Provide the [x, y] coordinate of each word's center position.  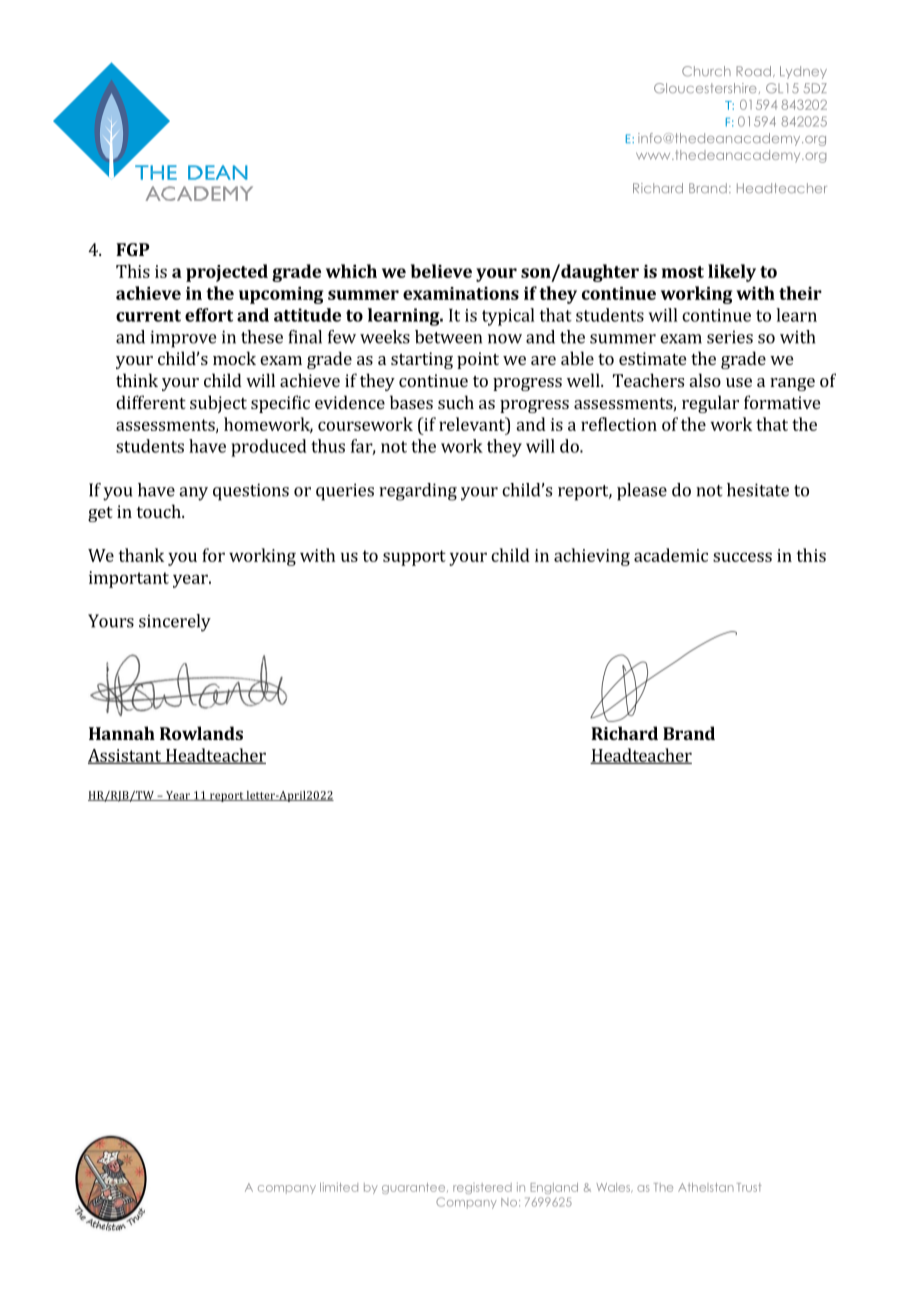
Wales [614, 1188]
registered [482, 1188]
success [742, 557]
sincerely [175, 623]
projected [227, 273]
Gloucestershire [705, 88]
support [414, 558]
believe [441, 271]
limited [339, 1187]
